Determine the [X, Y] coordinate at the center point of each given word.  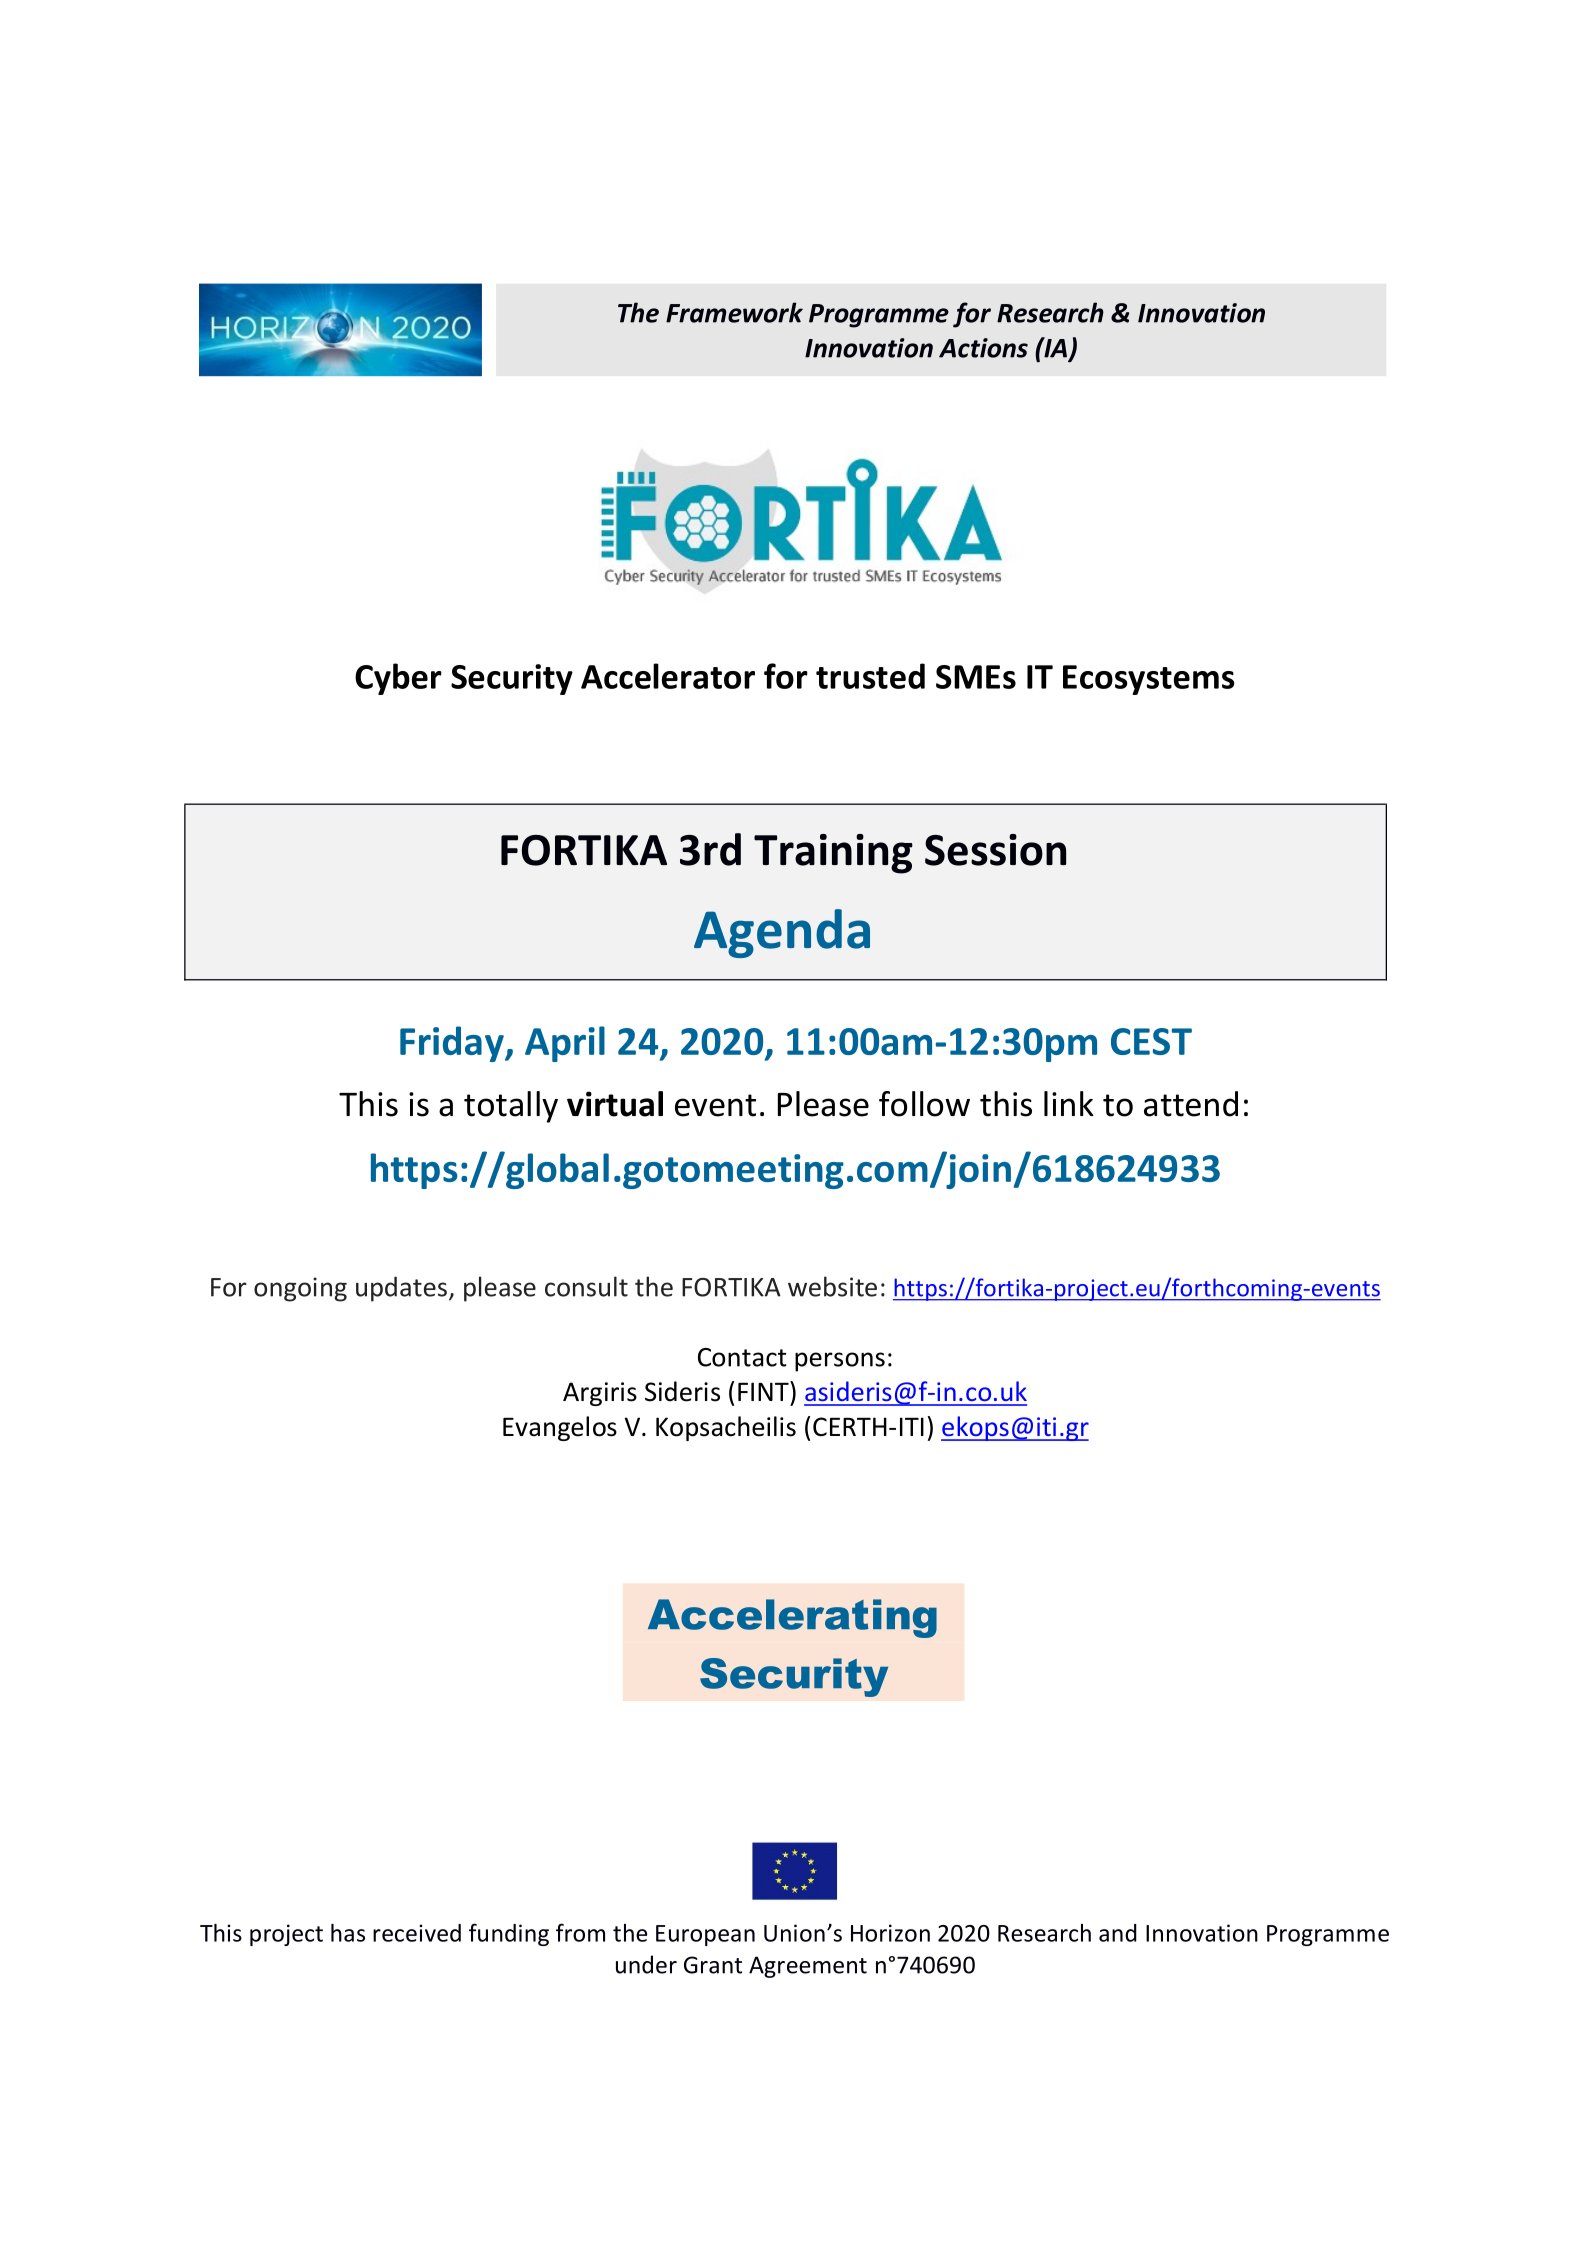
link [1069, 1103]
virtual [615, 1104]
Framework [734, 312]
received [417, 1933]
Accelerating [792, 1618]
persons [840, 1362]
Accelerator [668, 676]
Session [995, 850]
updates [401, 1289]
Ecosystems [1149, 680]
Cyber [398, 679]
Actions [983, 348]
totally [511, 1107]
